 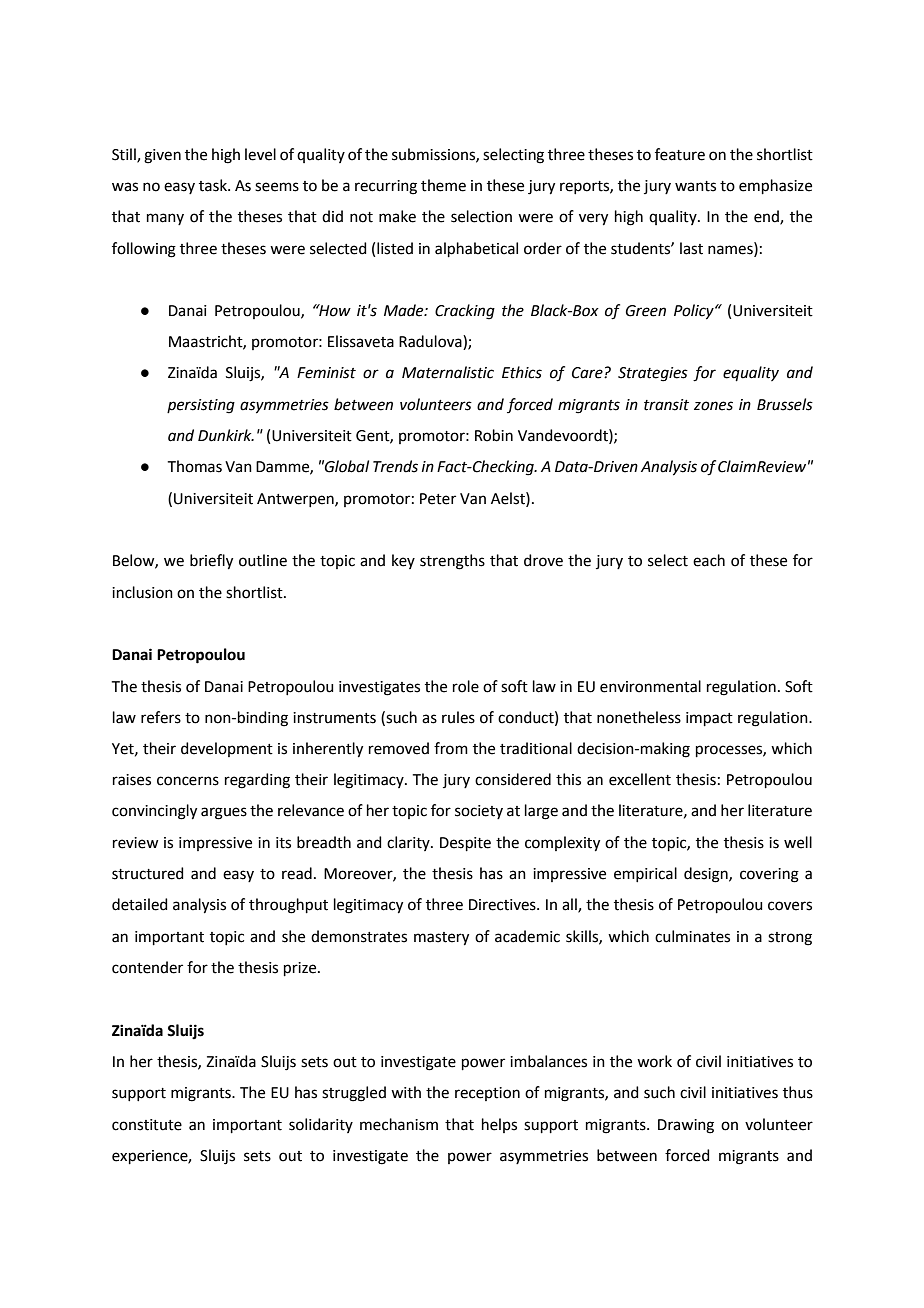 What do you see at coordinates (487, 1094) in the screenshot?
I see `reception` at bounding box center [487, 1094].
